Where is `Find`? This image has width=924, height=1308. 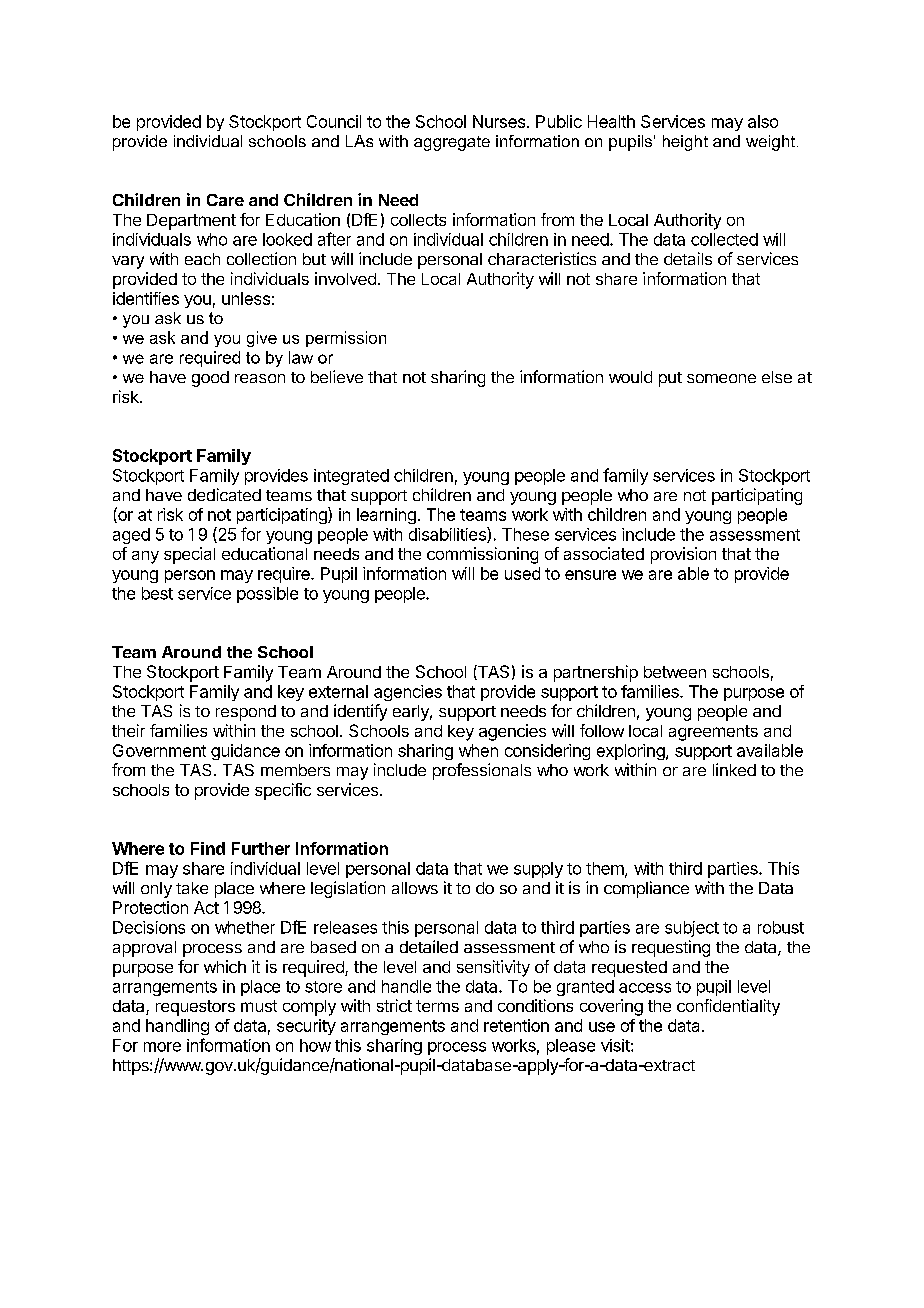
Find is located at coordinates (208, 848).
